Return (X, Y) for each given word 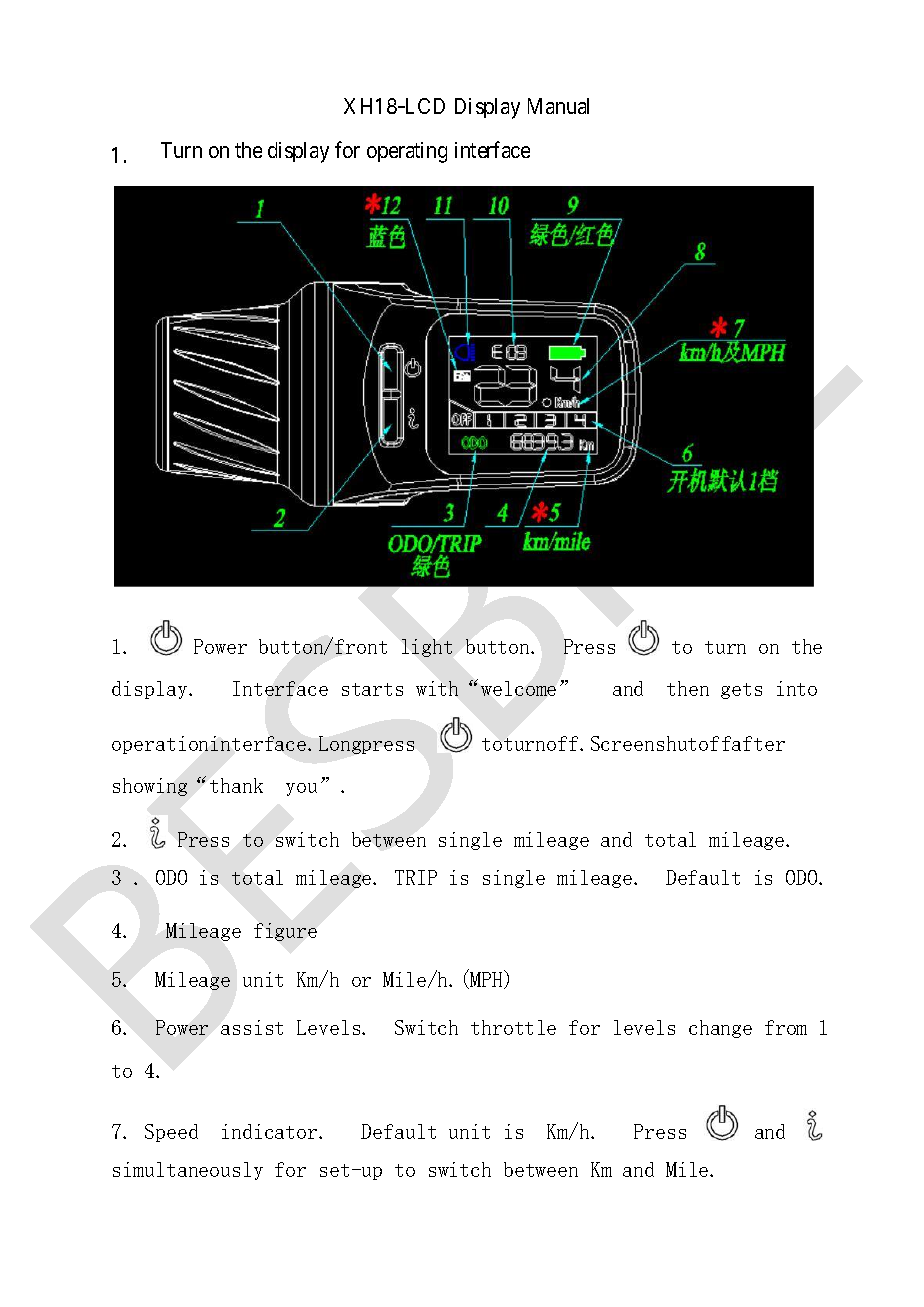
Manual (558, 106)
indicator (271, 1131)
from (786, 1027)
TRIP (416, 877)
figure (285, 932)
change (720, 1029)
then (688, 688)
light (427, 648)
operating (407, 152)
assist (252, 1027)
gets (741, 691)
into (797, 688)
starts (372, 689)
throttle (513, 1027)
